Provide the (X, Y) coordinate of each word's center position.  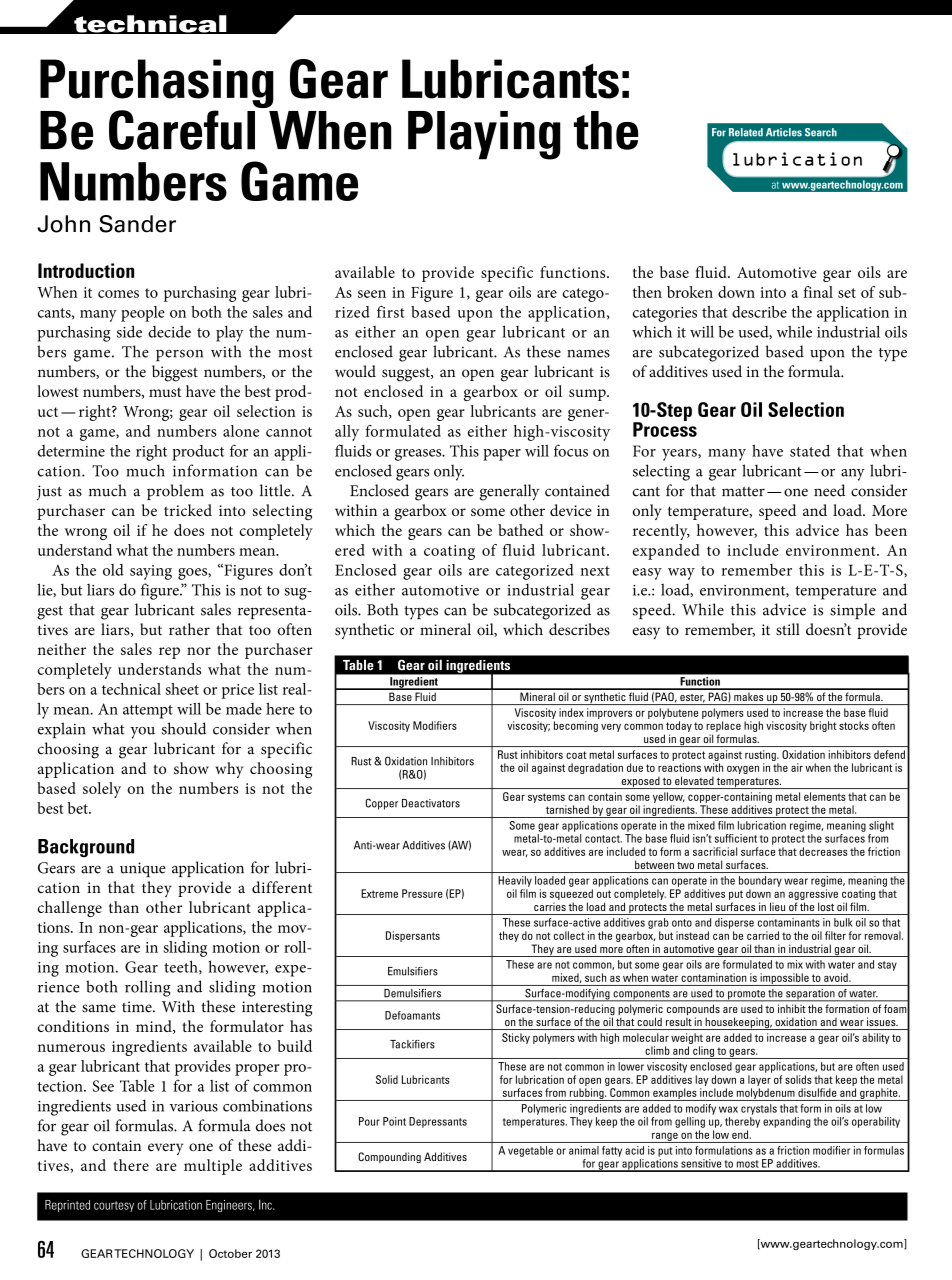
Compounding (389, 1158)
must (165, 392)
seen (372, 294)
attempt (148, 712)
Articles (784, 132)
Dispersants (413, 936)
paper (502, 455)
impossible (784, 979)
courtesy (114, 1206)
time (138, 1007)
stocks (854, 725)
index (571, 712)
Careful (182, 130)
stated (810, 451)
